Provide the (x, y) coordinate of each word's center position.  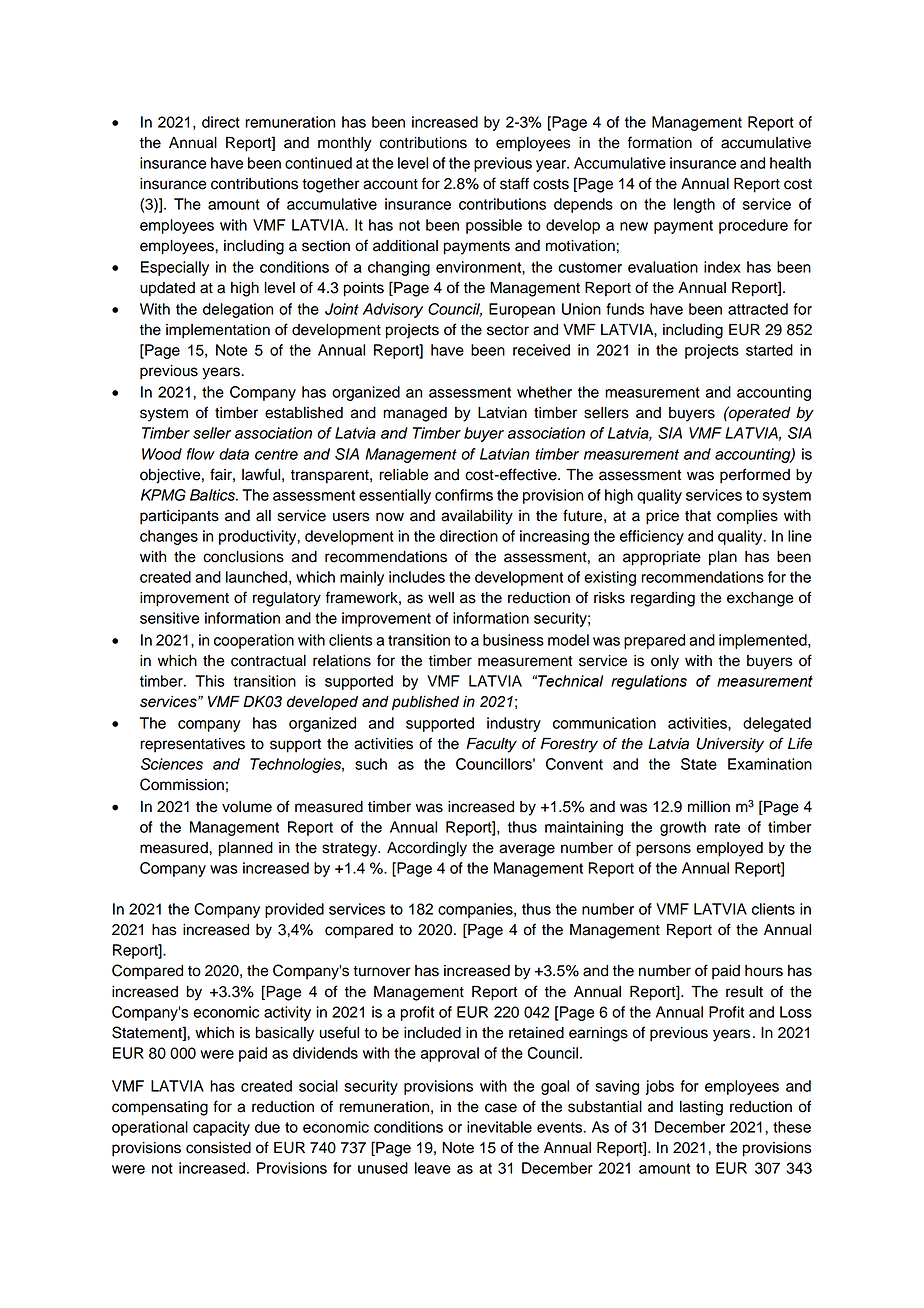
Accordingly (427, 849)
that (698, 516)
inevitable (499, 1127)
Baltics (213, 495)
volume (247, 807)
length (694, 205)
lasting (701, 1108)
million (709, 807)
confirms (464, 495)
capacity (221, 1128)
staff (514, 183)
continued (318, 163)
